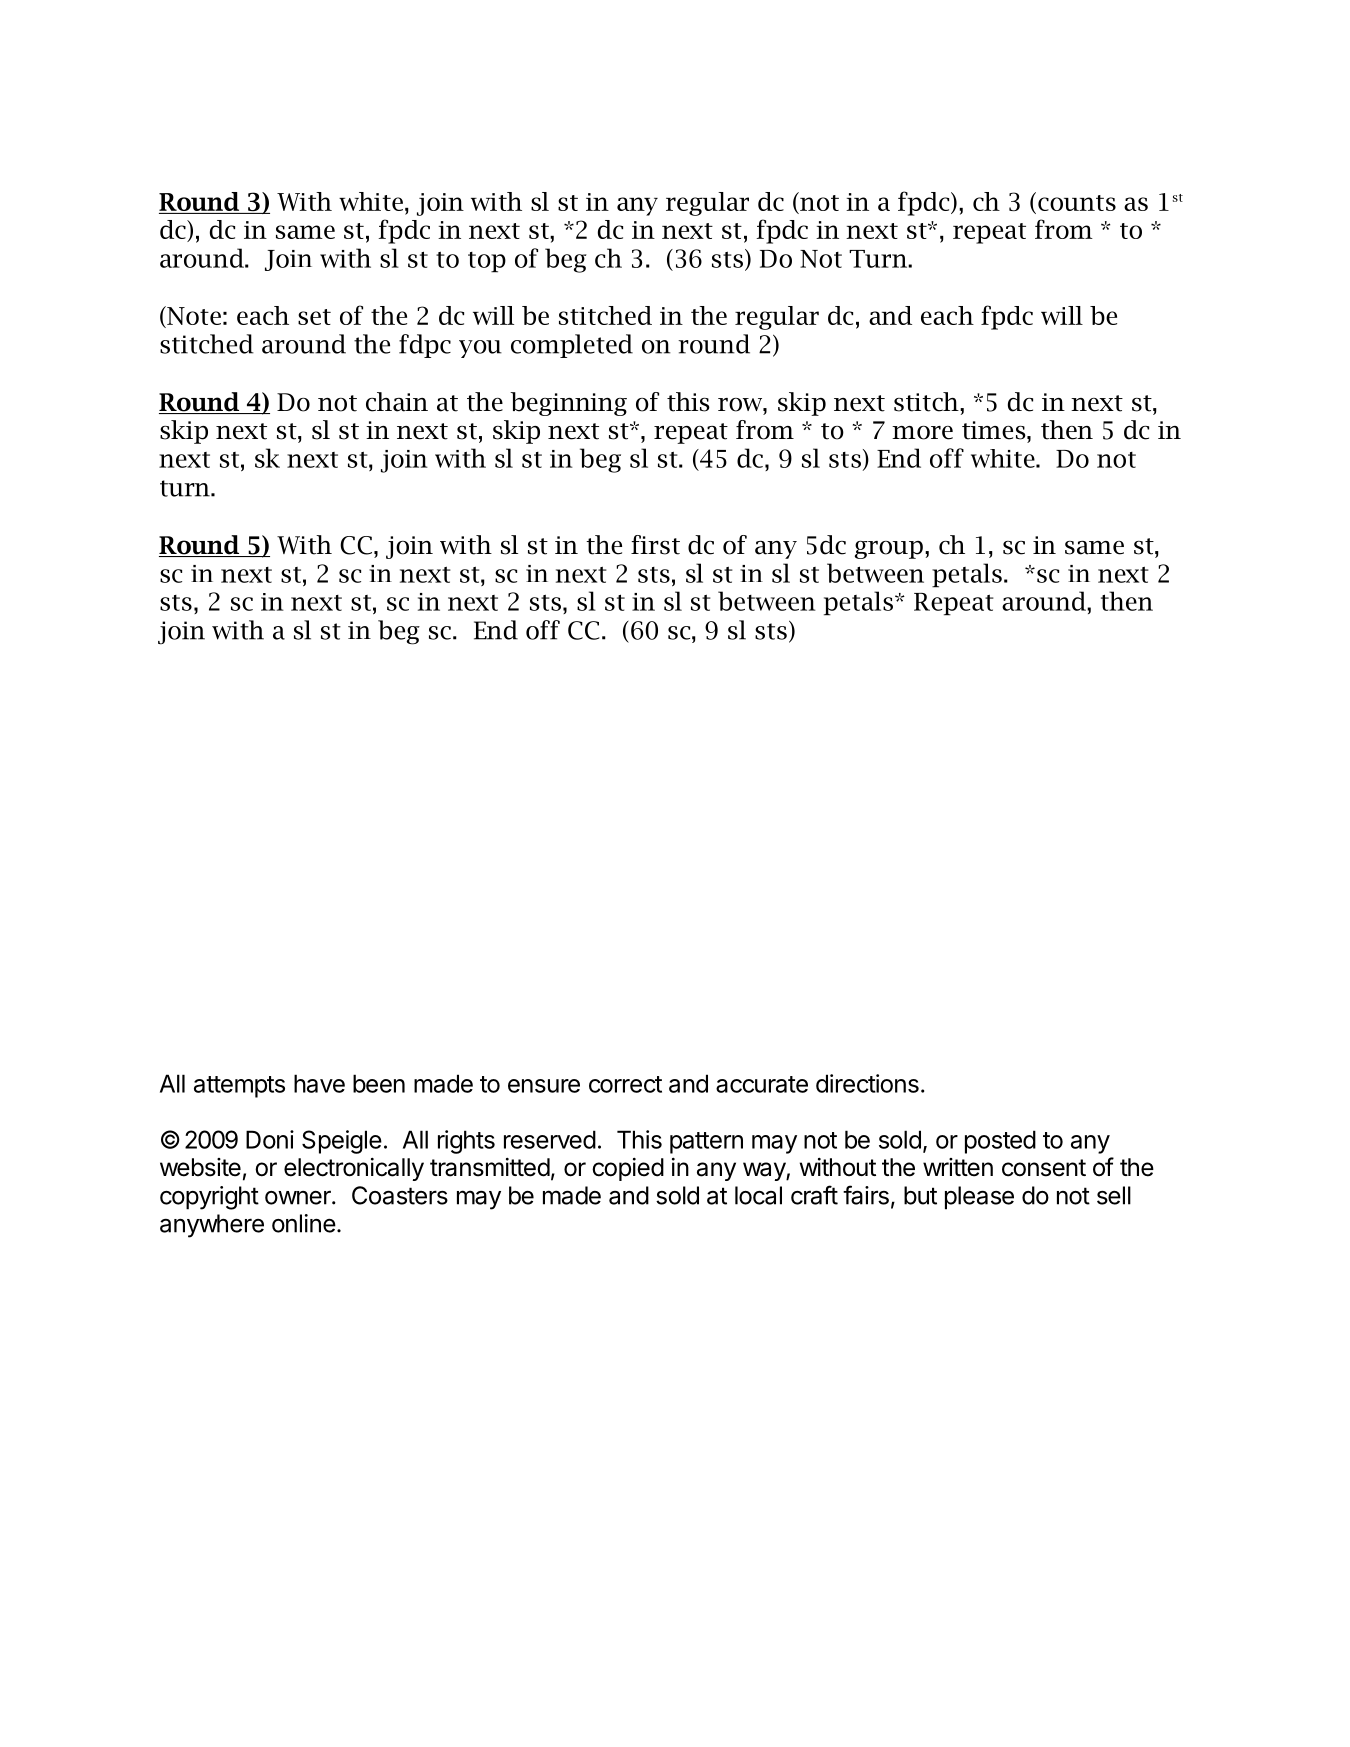  Describe the element at coordinates (397, 402) in the screenshot. I see `chain` at that location.
